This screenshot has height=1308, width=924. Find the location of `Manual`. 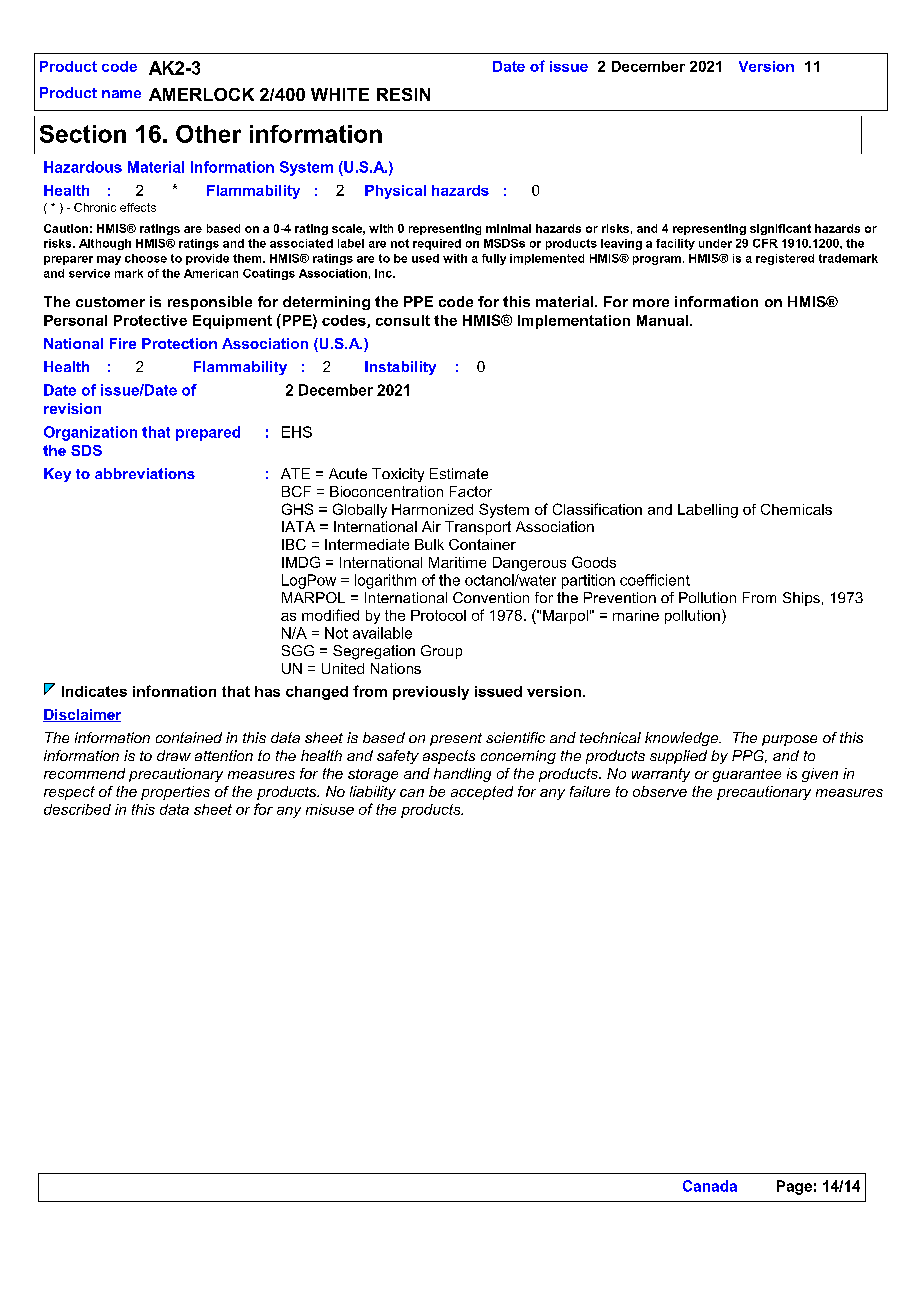

Manual is located at coordinates (662, 320).
